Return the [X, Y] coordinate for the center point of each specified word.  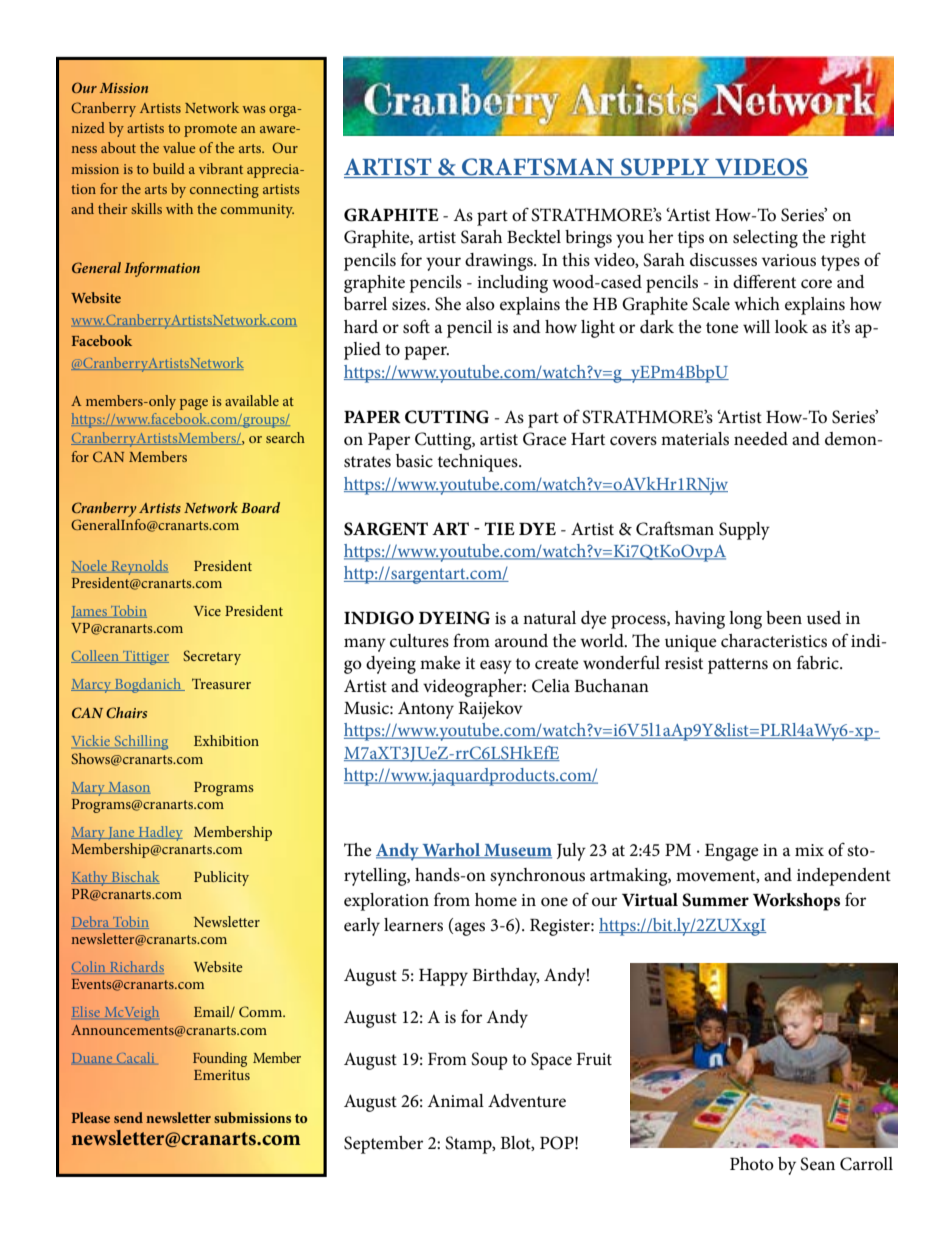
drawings [500, 262]
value [179, 147]
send [128, 1117]
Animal [455, 1100]
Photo [752, 1163]
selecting [765, 239]
